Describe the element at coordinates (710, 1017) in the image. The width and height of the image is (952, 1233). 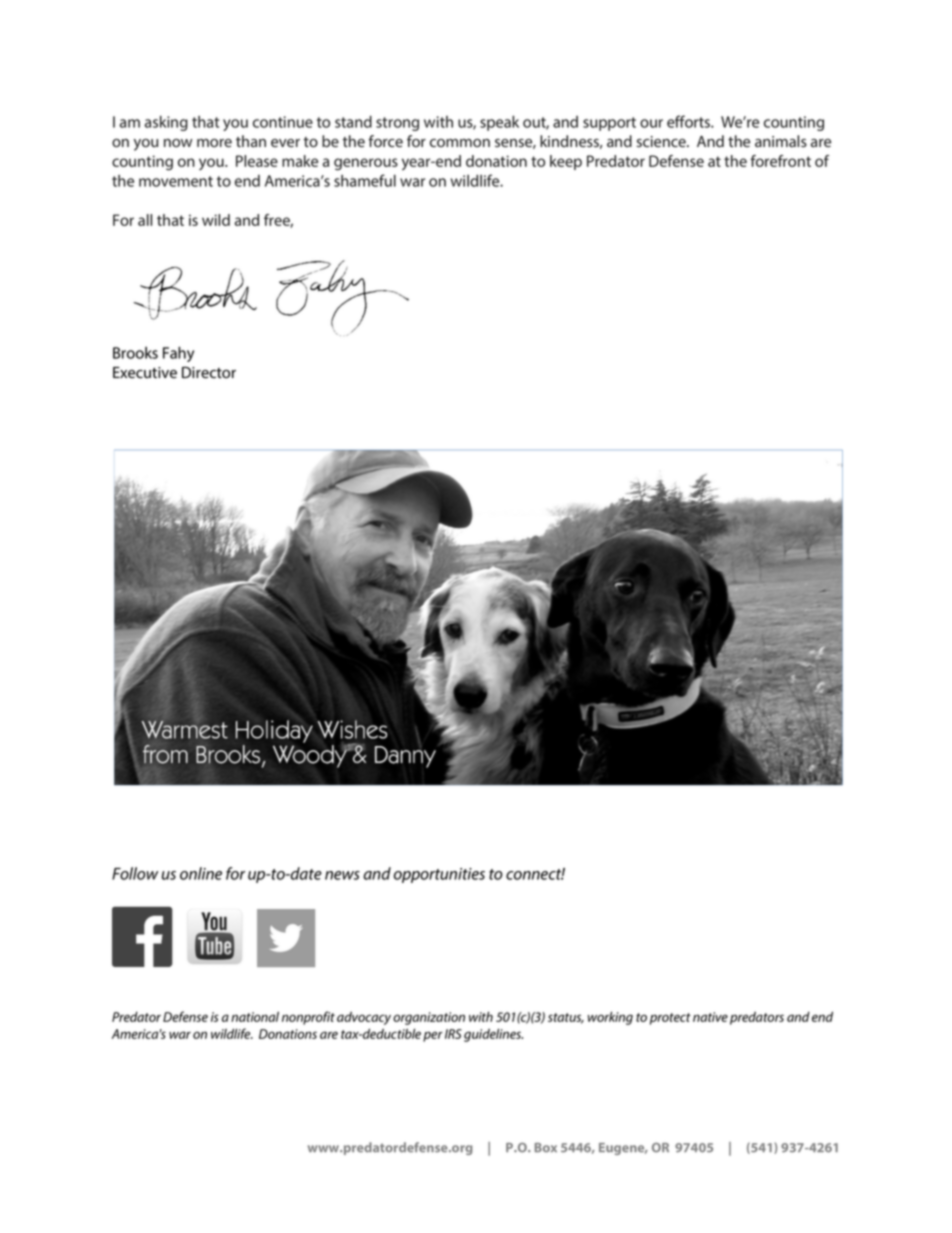
I see `native` at that location.
